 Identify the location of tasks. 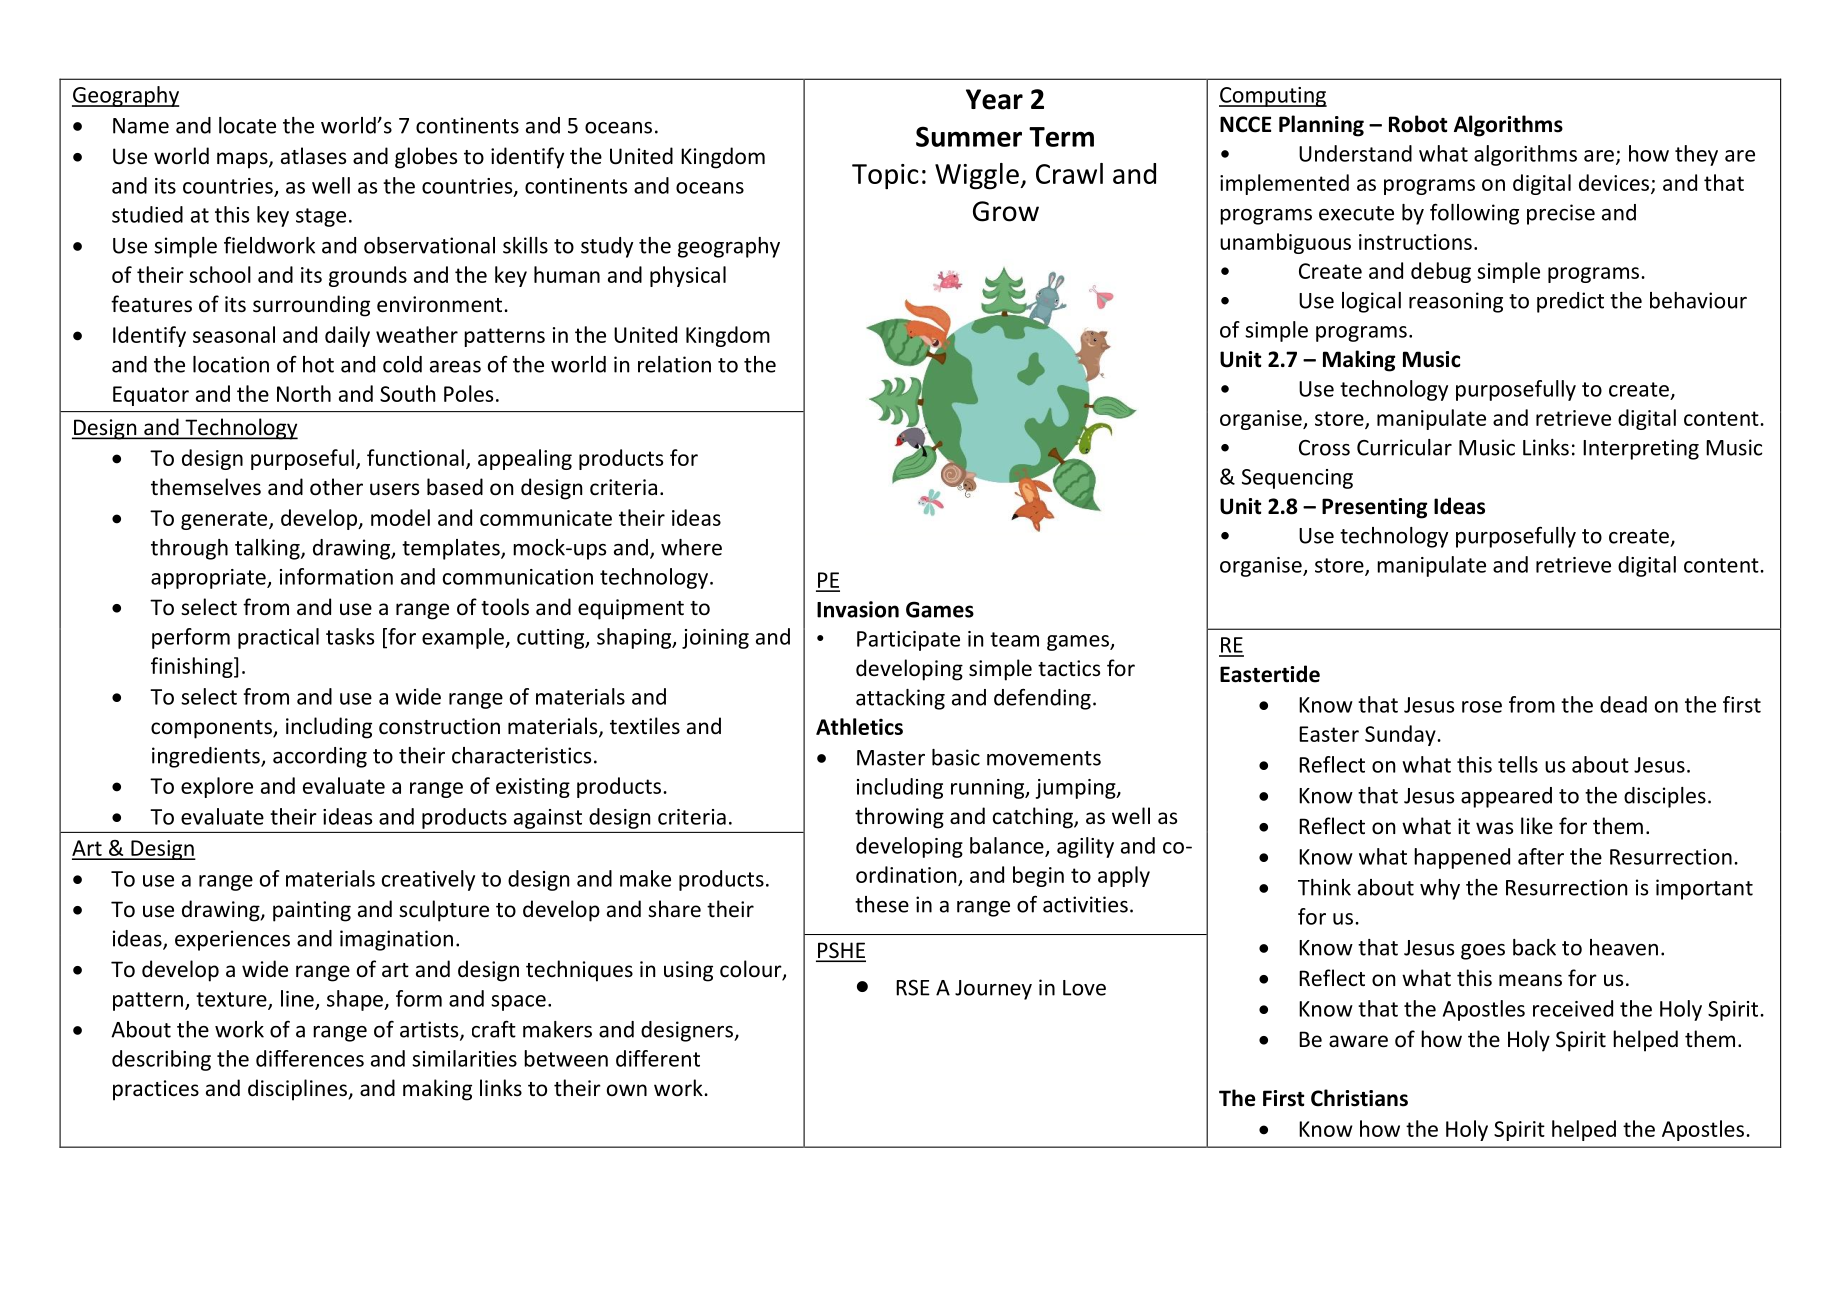
(350, 636).
